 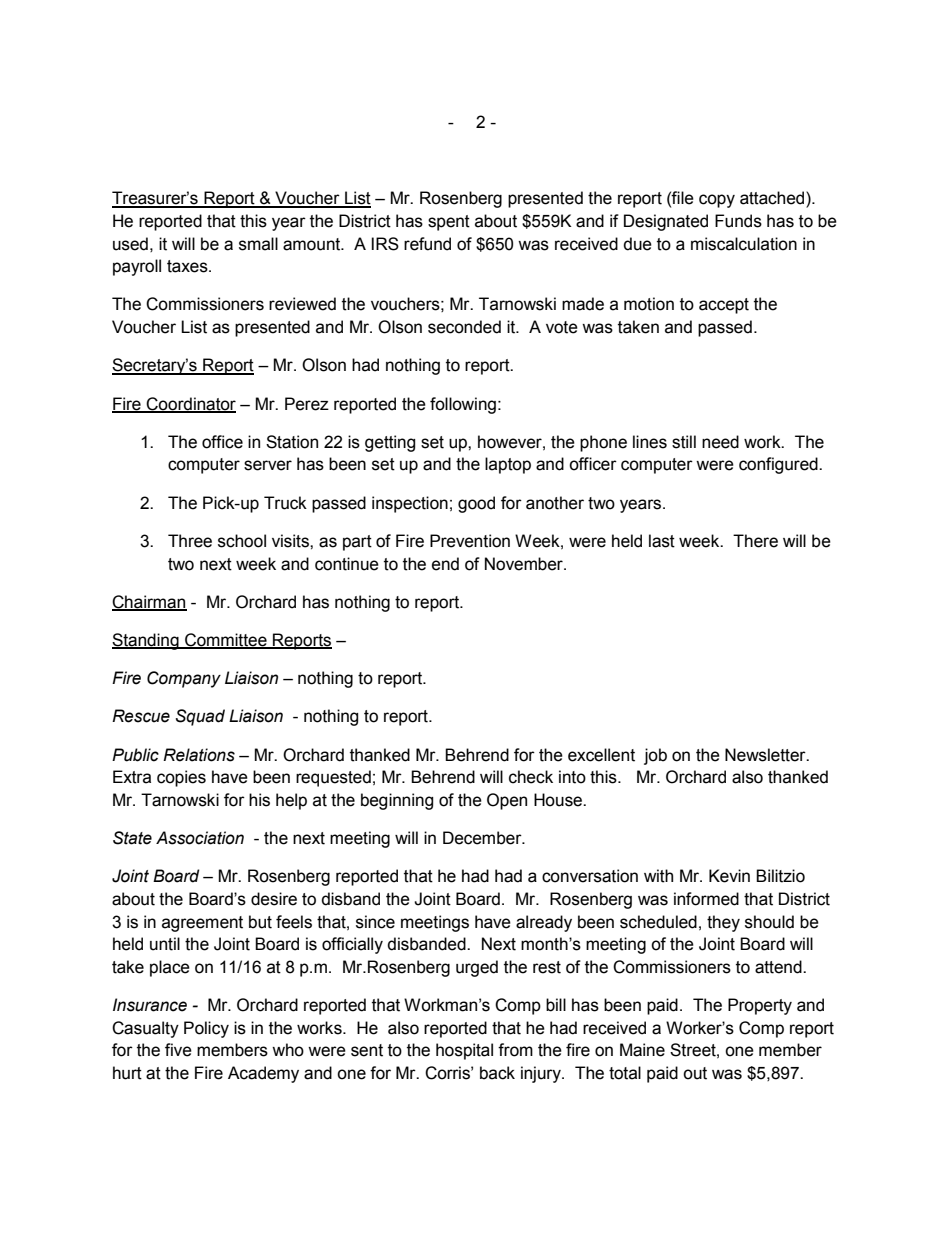 What do you see at coordinates (655, 756) in the document?
I see `job` at bounding box center [655, 756].
